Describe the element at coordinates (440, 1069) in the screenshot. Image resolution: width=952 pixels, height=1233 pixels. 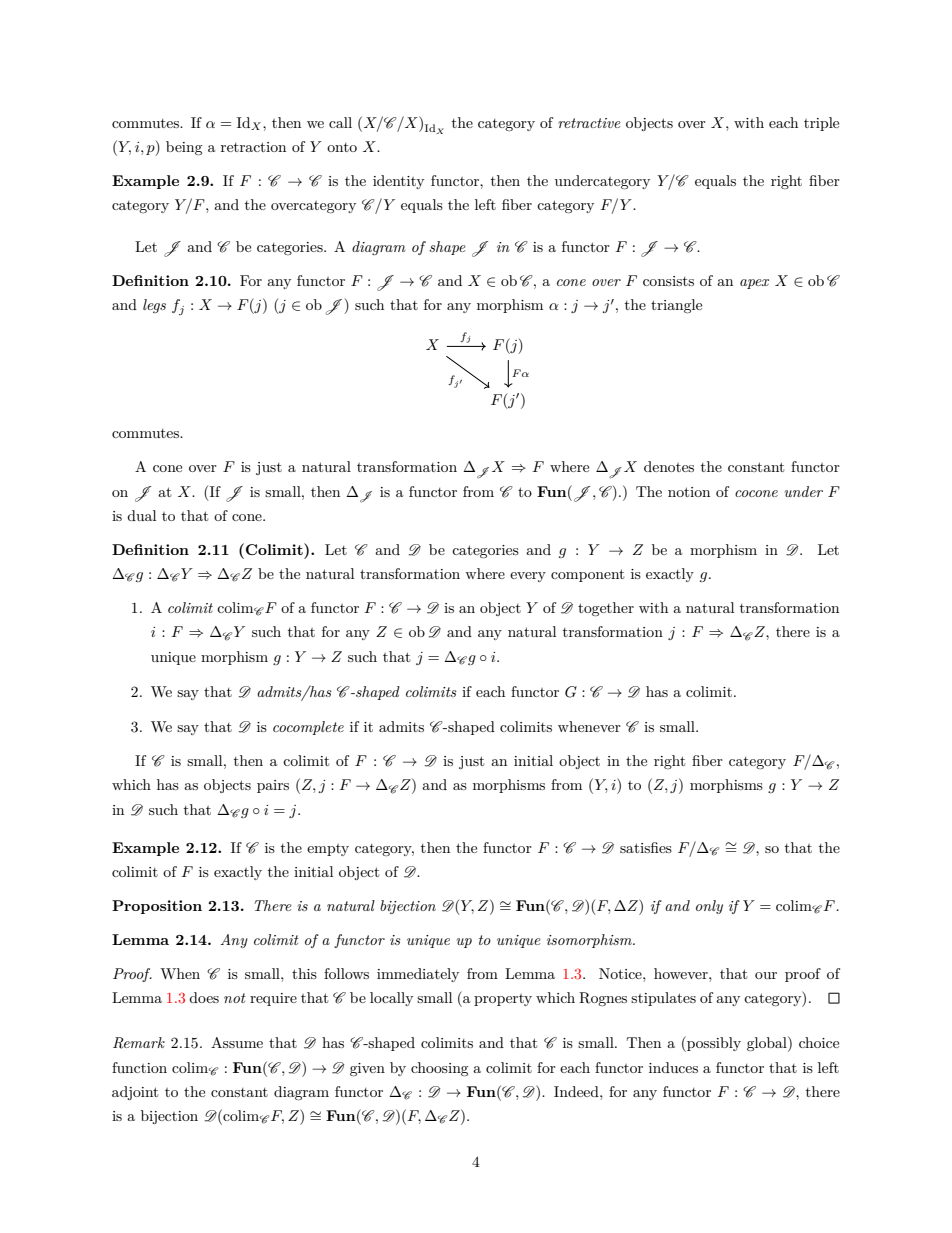
I see `choosing` at that location.
